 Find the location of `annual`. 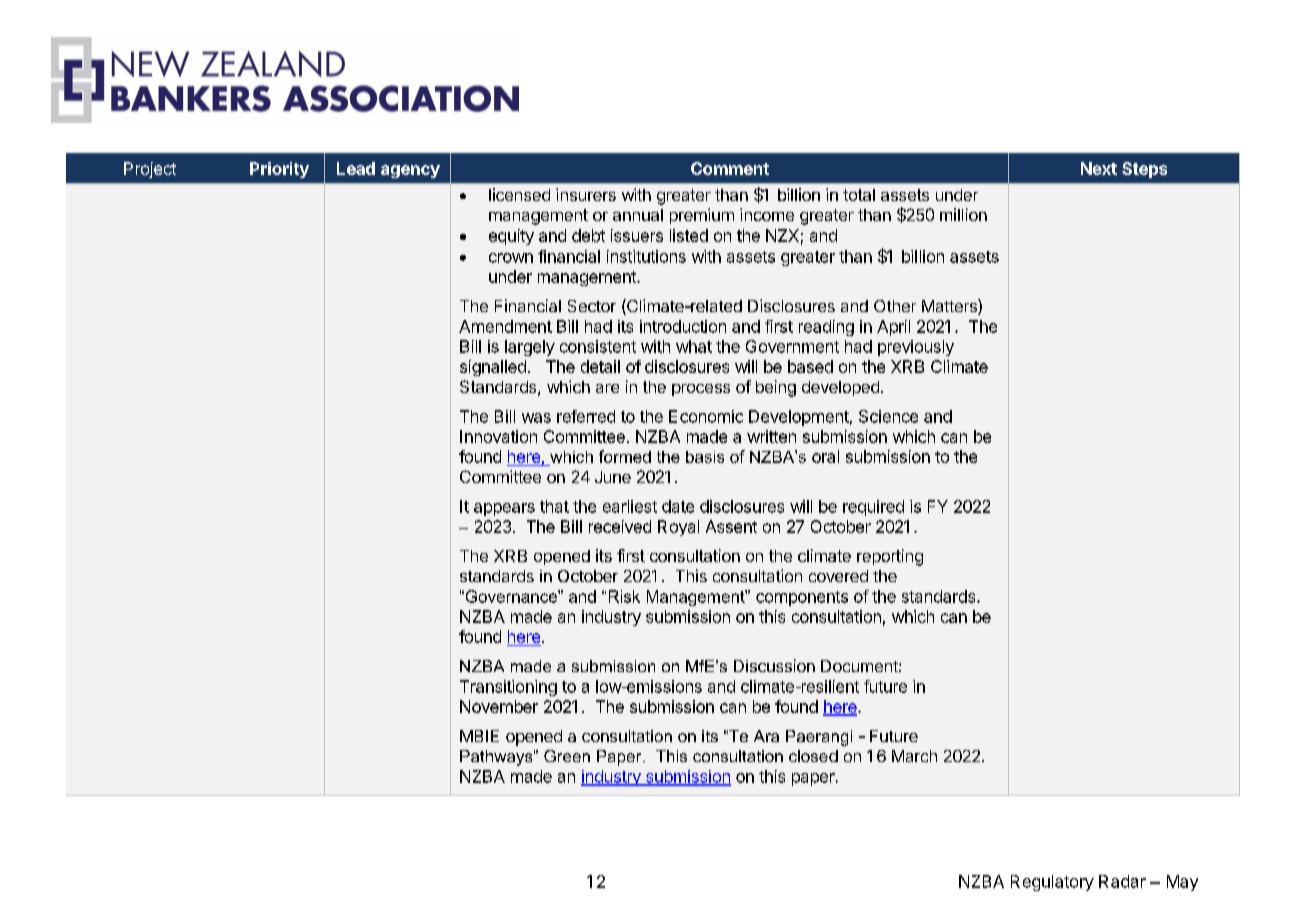

annual is located at coordinates (638, 215).
